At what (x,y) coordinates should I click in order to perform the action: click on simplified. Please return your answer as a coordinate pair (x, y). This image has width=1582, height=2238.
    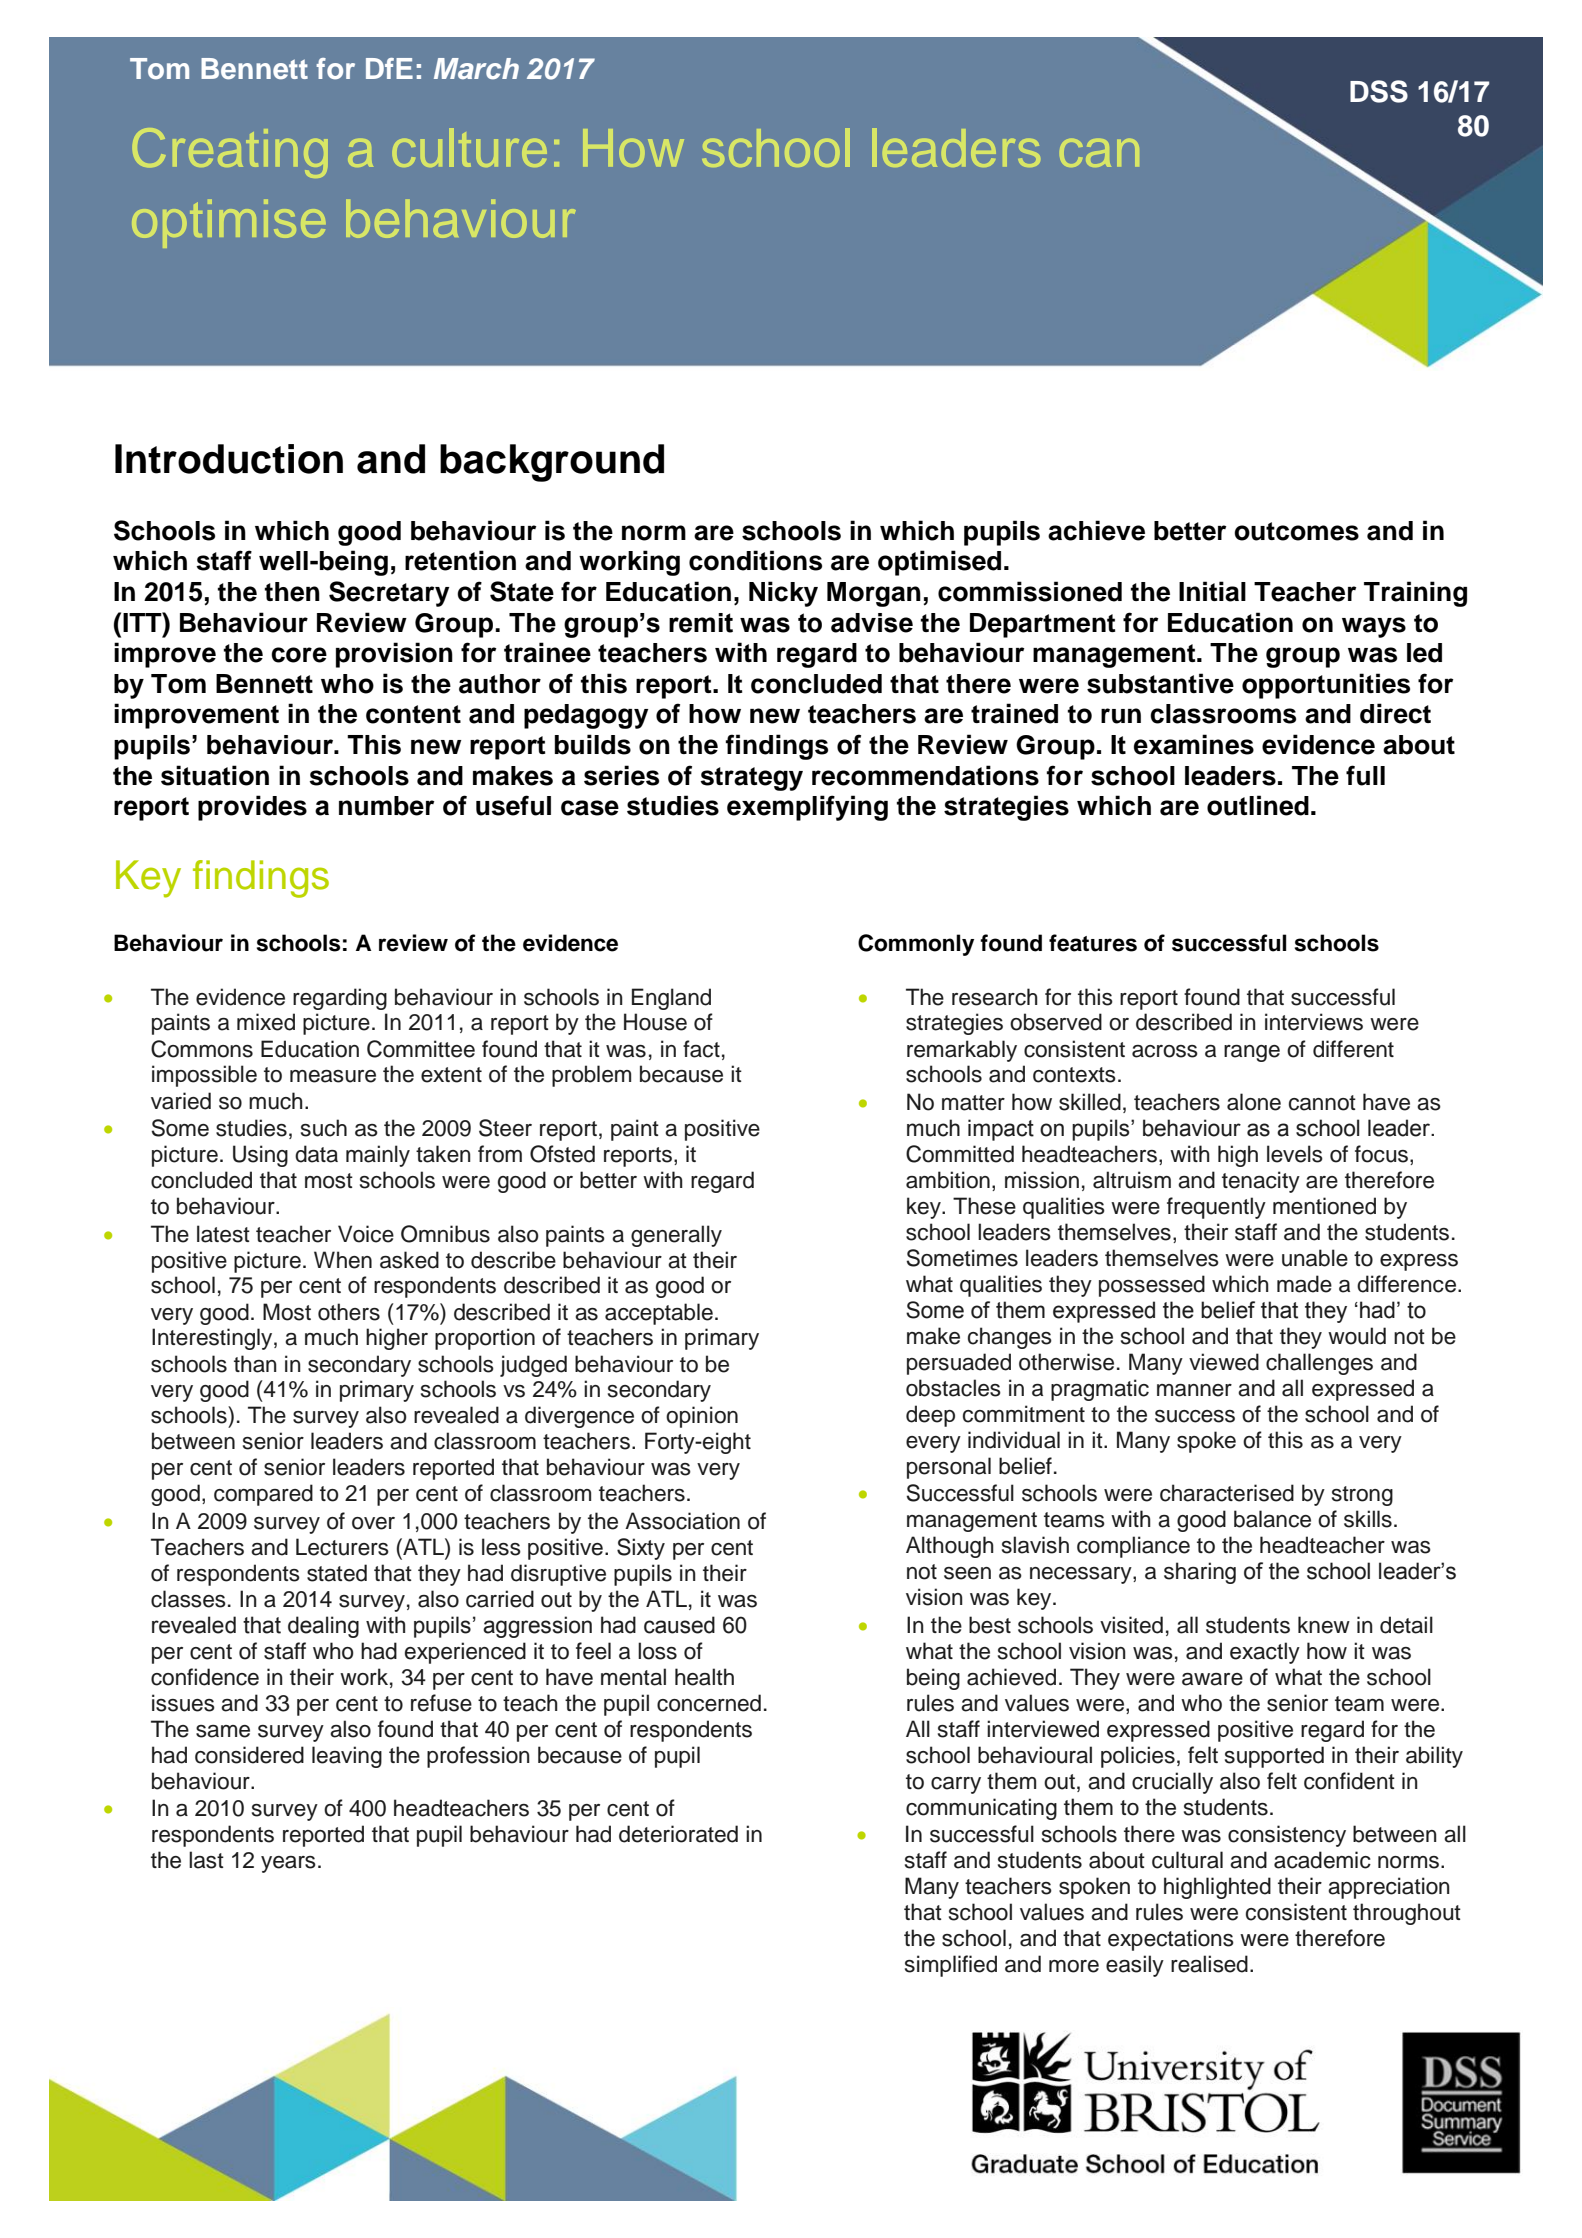
    Looking at the image, I should click on (951, 1966).
